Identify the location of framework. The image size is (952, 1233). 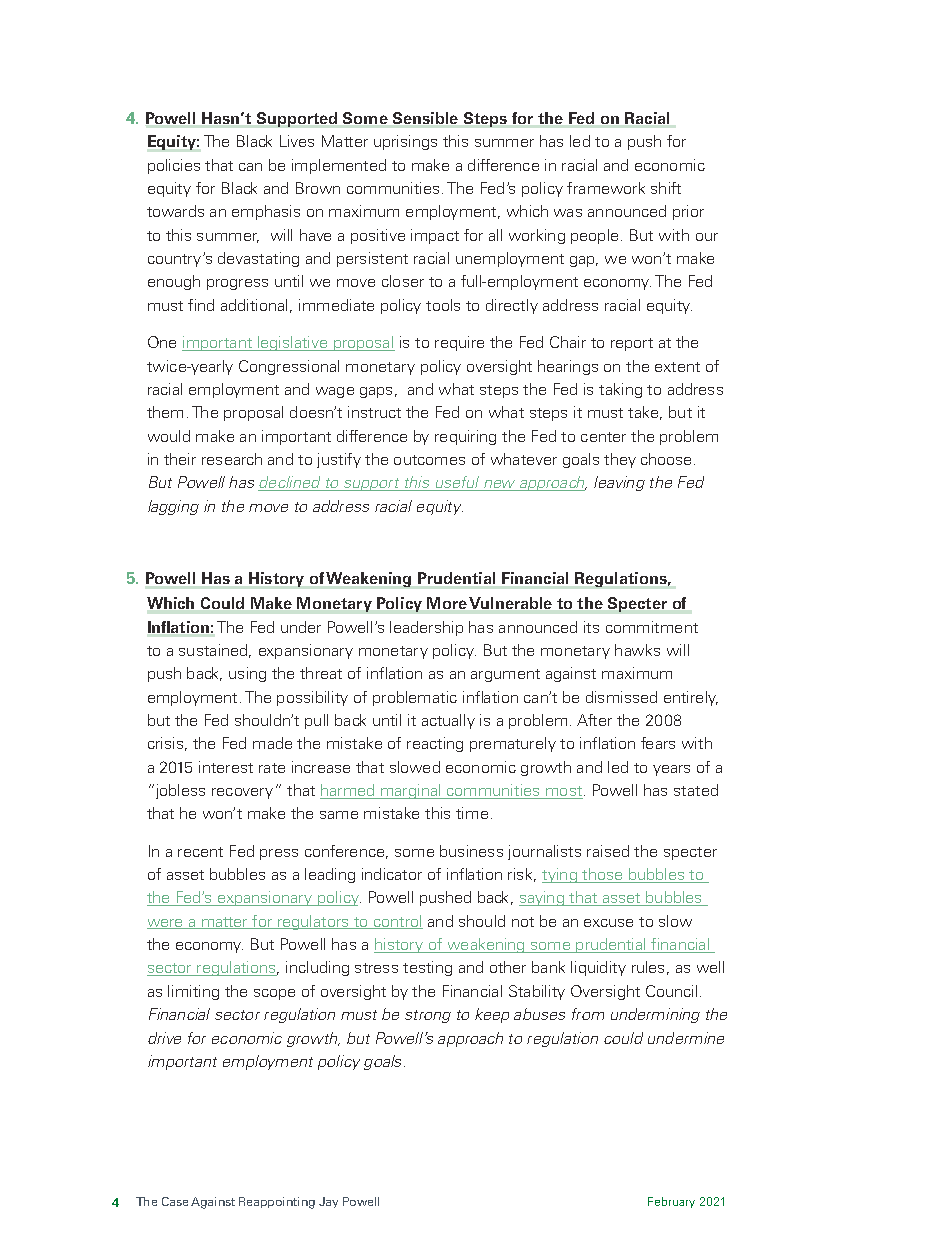
(606, 188).
